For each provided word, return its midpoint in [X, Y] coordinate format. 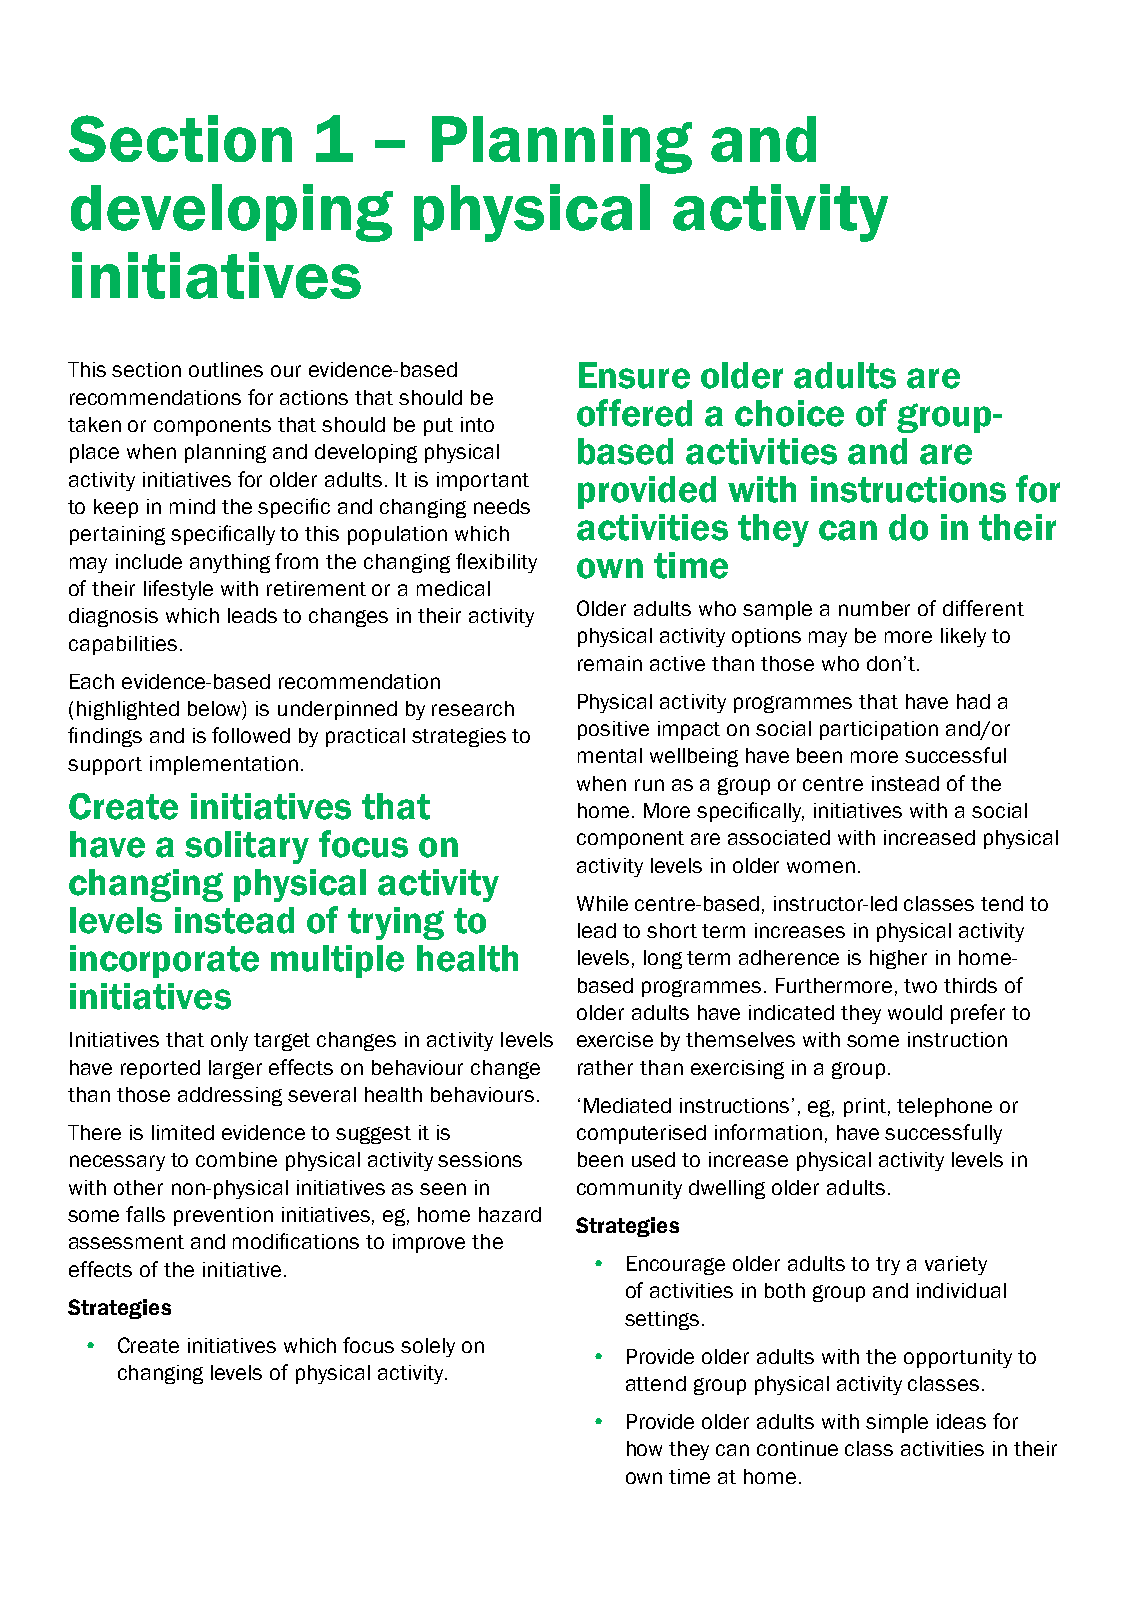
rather [605, 1067]
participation [879, 730]
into [477, 424]
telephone [944, 1107]
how [644, 1448]
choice [789, 413]
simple [897, 1423]
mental [610, 755]
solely [428, 1347]
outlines [226, 369]
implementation [224, 765]
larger [235, 1069]
